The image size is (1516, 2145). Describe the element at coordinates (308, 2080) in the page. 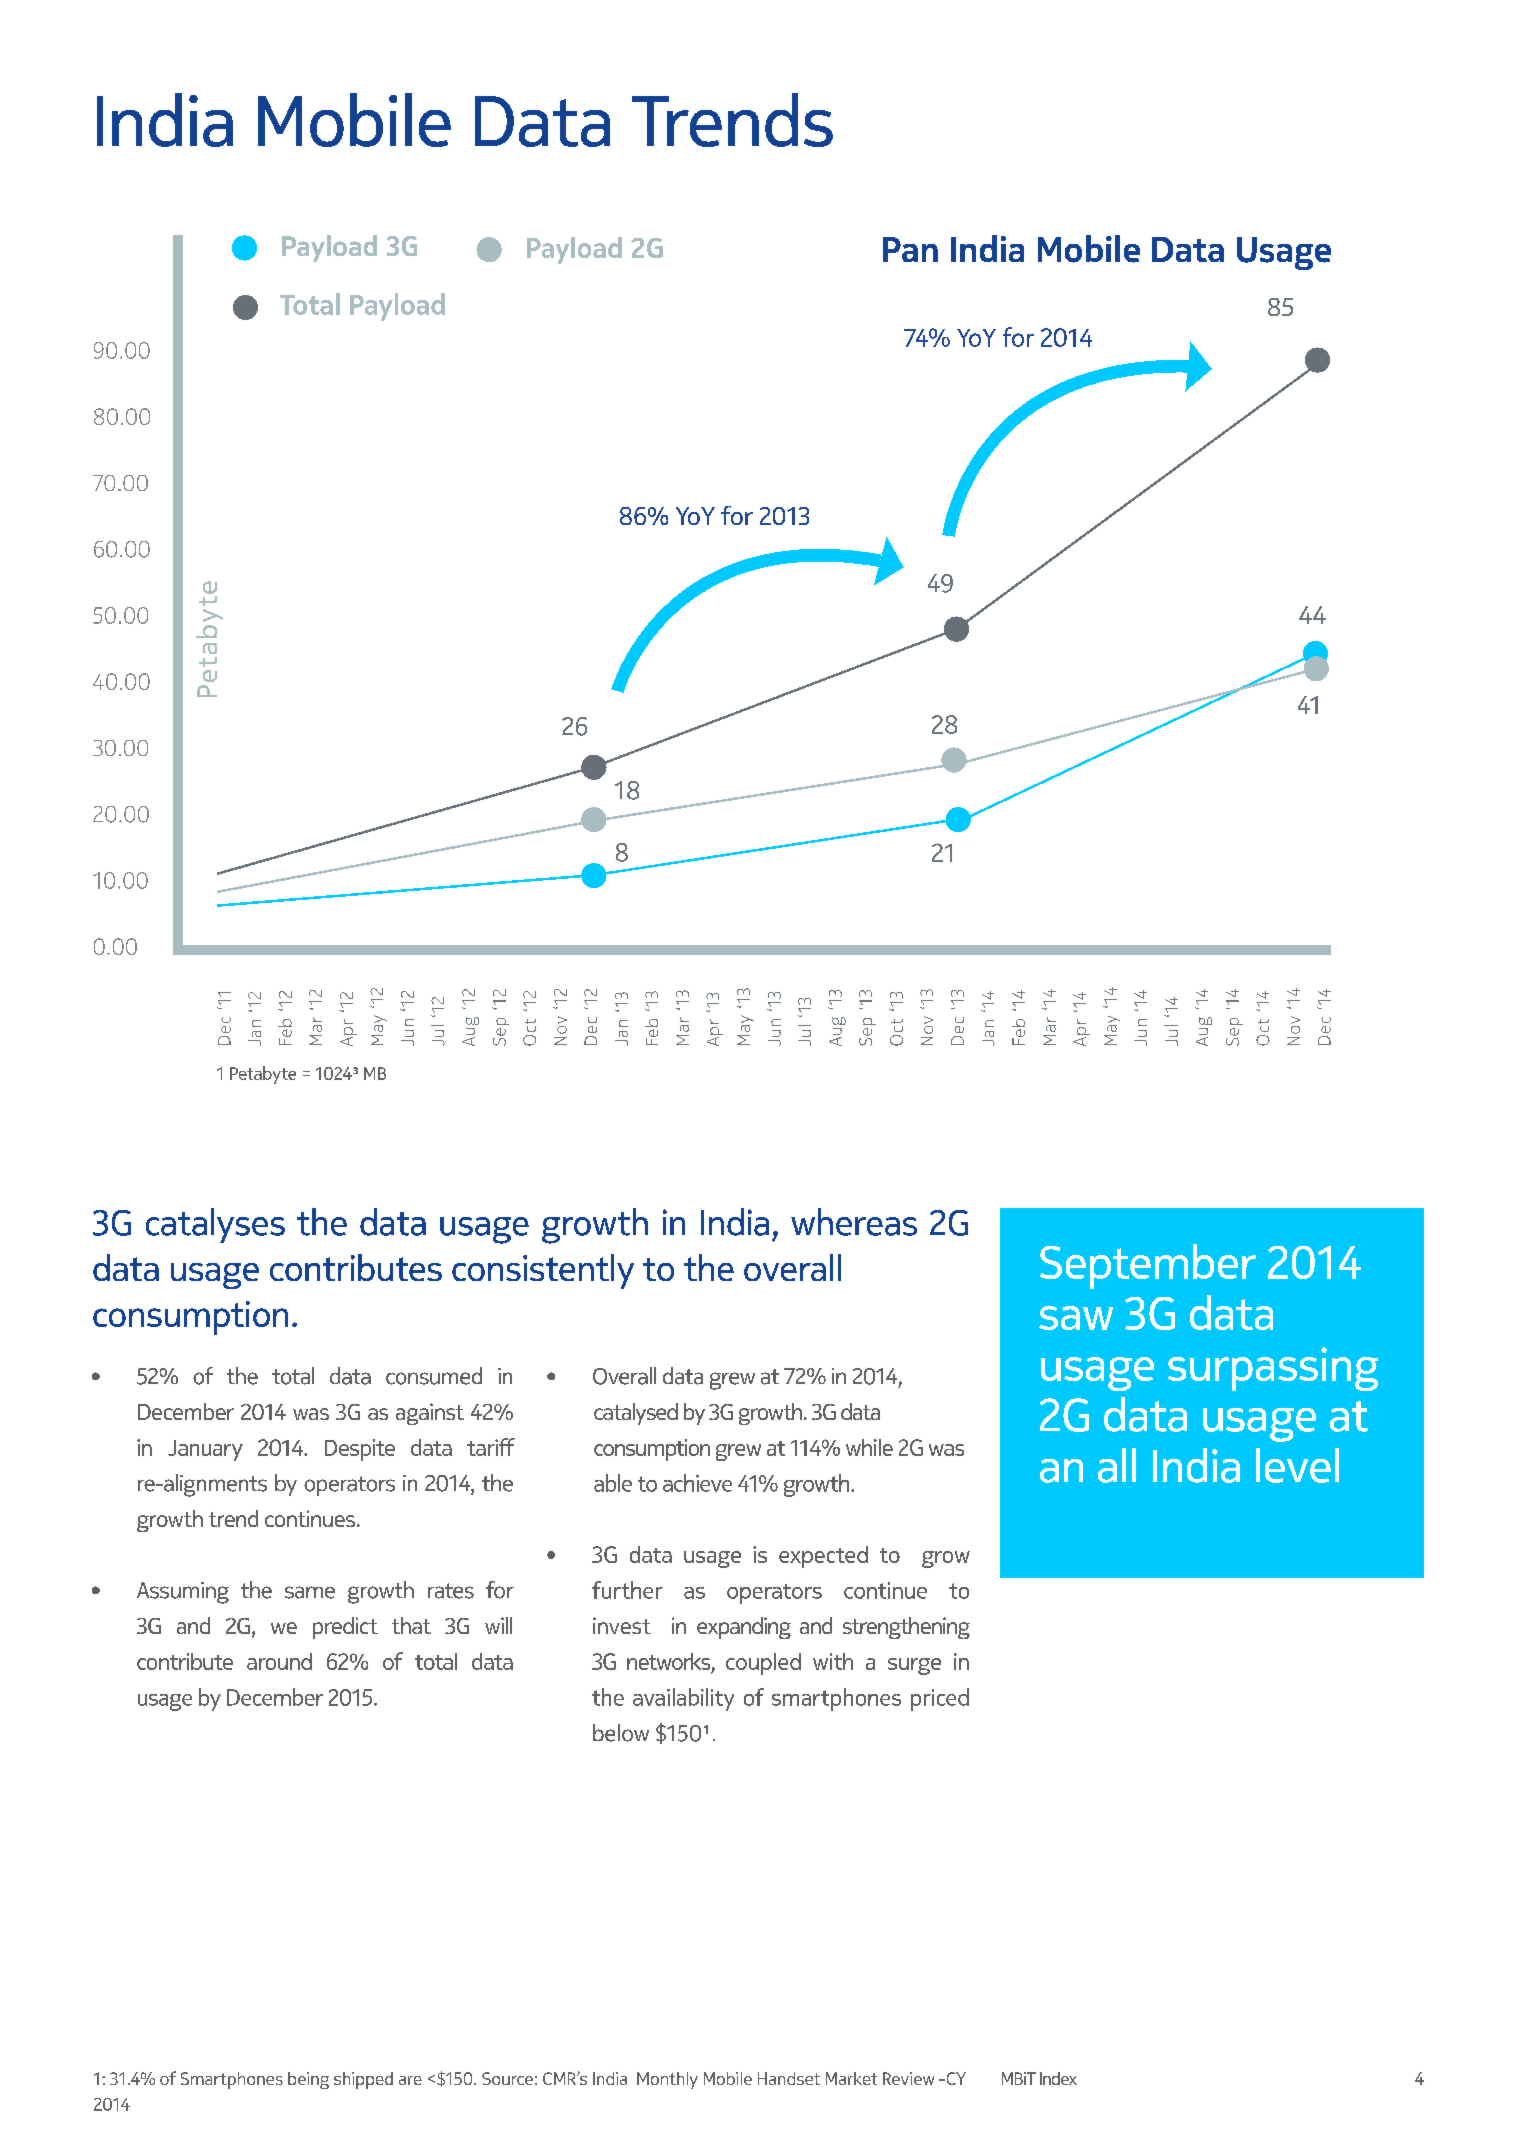

I see `being` at that location.
